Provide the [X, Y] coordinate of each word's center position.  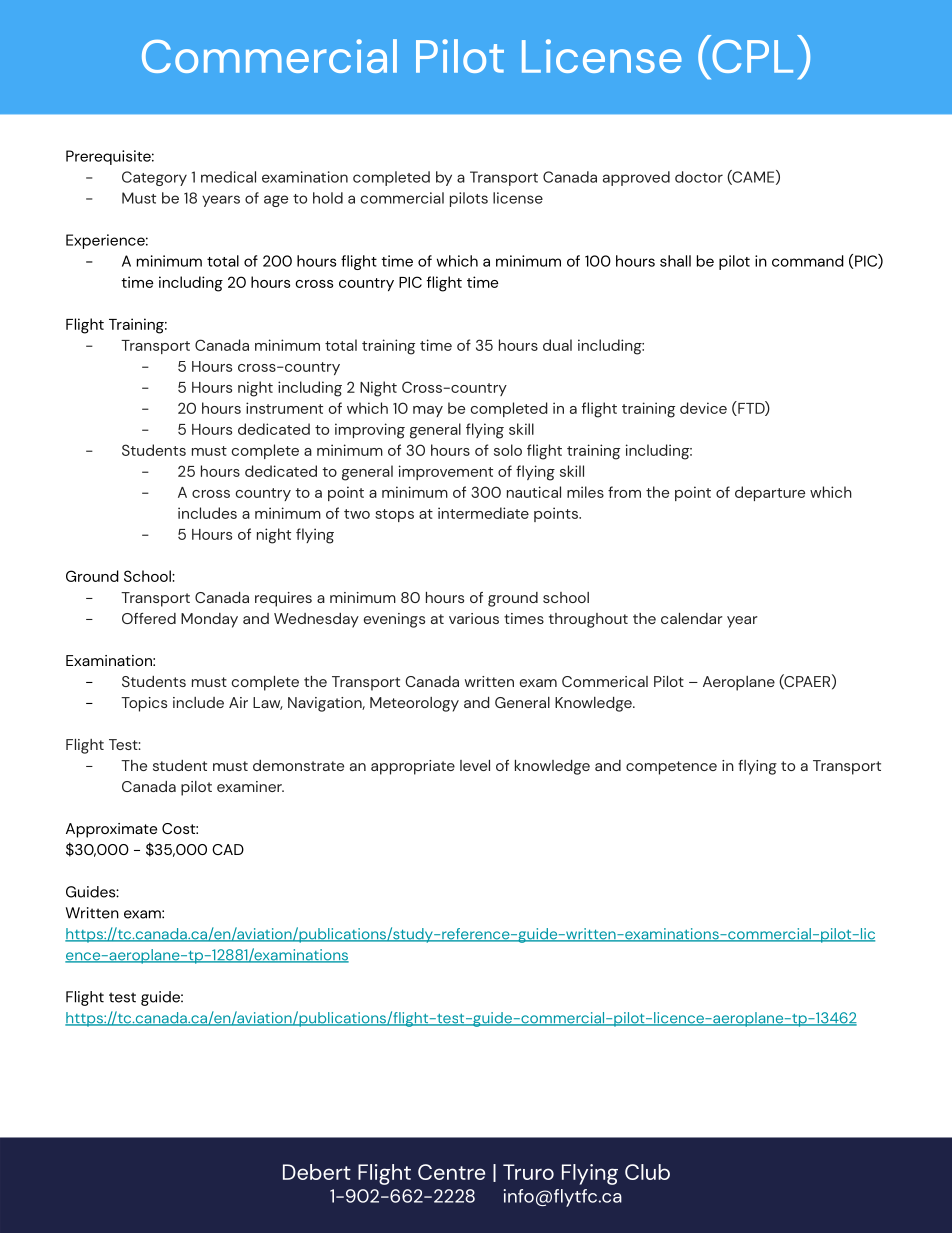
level [475, 765]
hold [328, 198]
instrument [284, 408]
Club [647, 1172]
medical [228, 177]
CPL [752, 56]
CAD [228, 849]
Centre [451, 1172]
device [703, 408]
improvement [446, 472]
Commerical [605, 681]
